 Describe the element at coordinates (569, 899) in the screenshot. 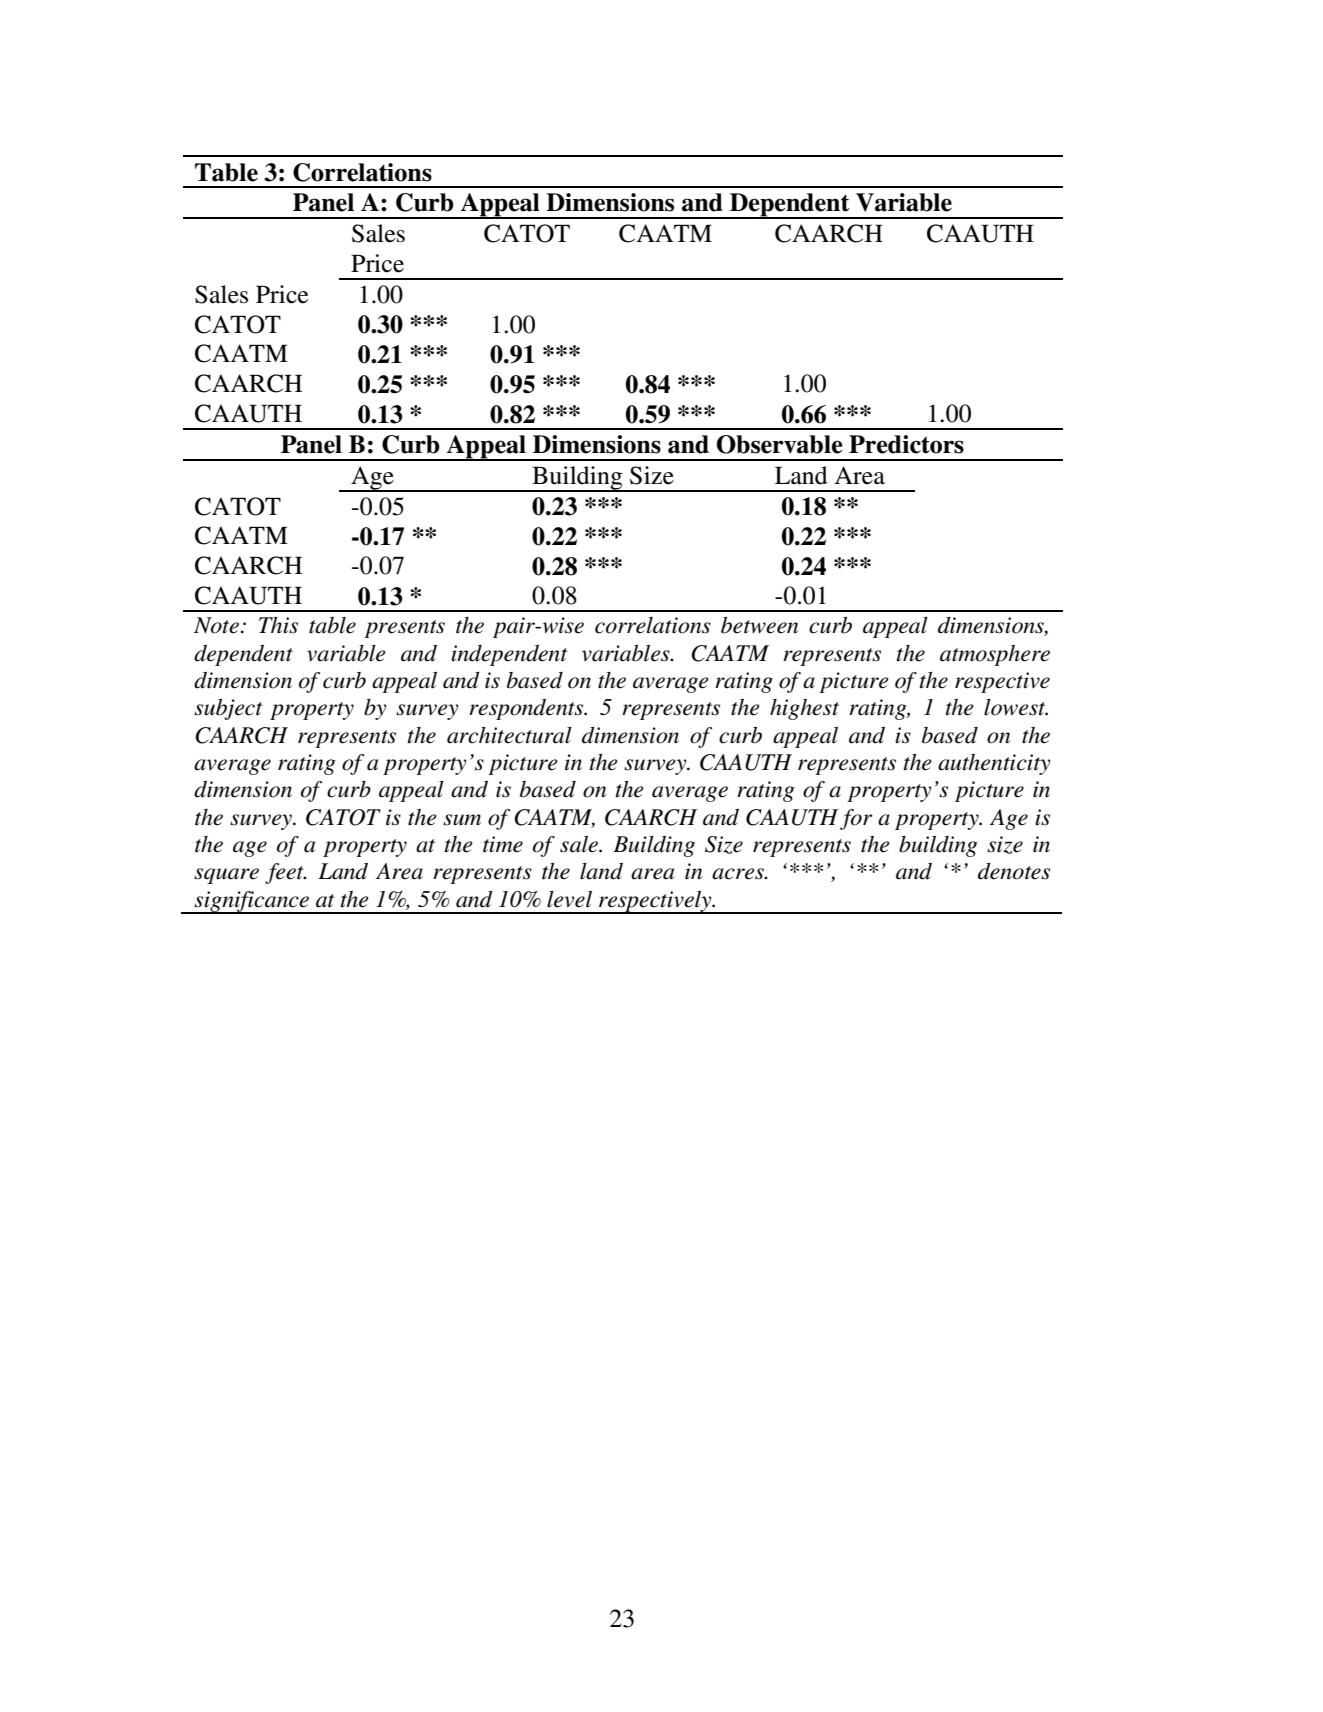

I see `level` at that location.
